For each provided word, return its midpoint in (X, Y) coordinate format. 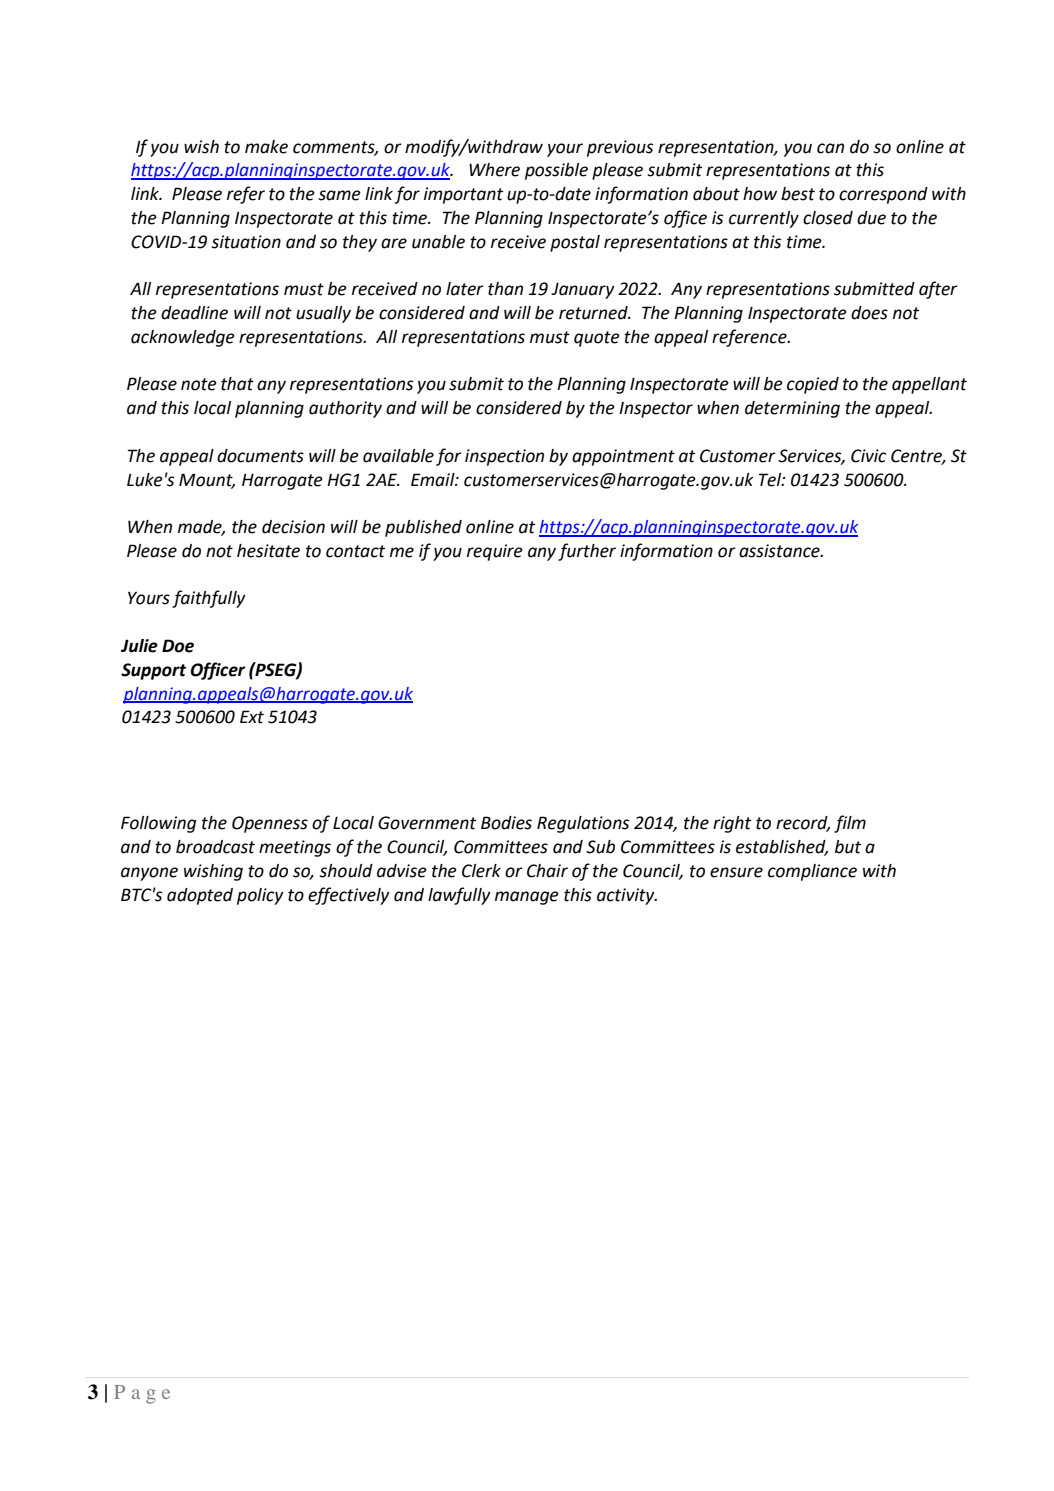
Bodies (506, 823)
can (830, 148)
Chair (547, 871)
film (850, 824)
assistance (780, 551)
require (495, 552)
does (869, 313)
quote (597, 339)
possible (556, 171)
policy (260, 896)
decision (293, 527)
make (266, 147)
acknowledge (183, 338)
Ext (252, 717)
